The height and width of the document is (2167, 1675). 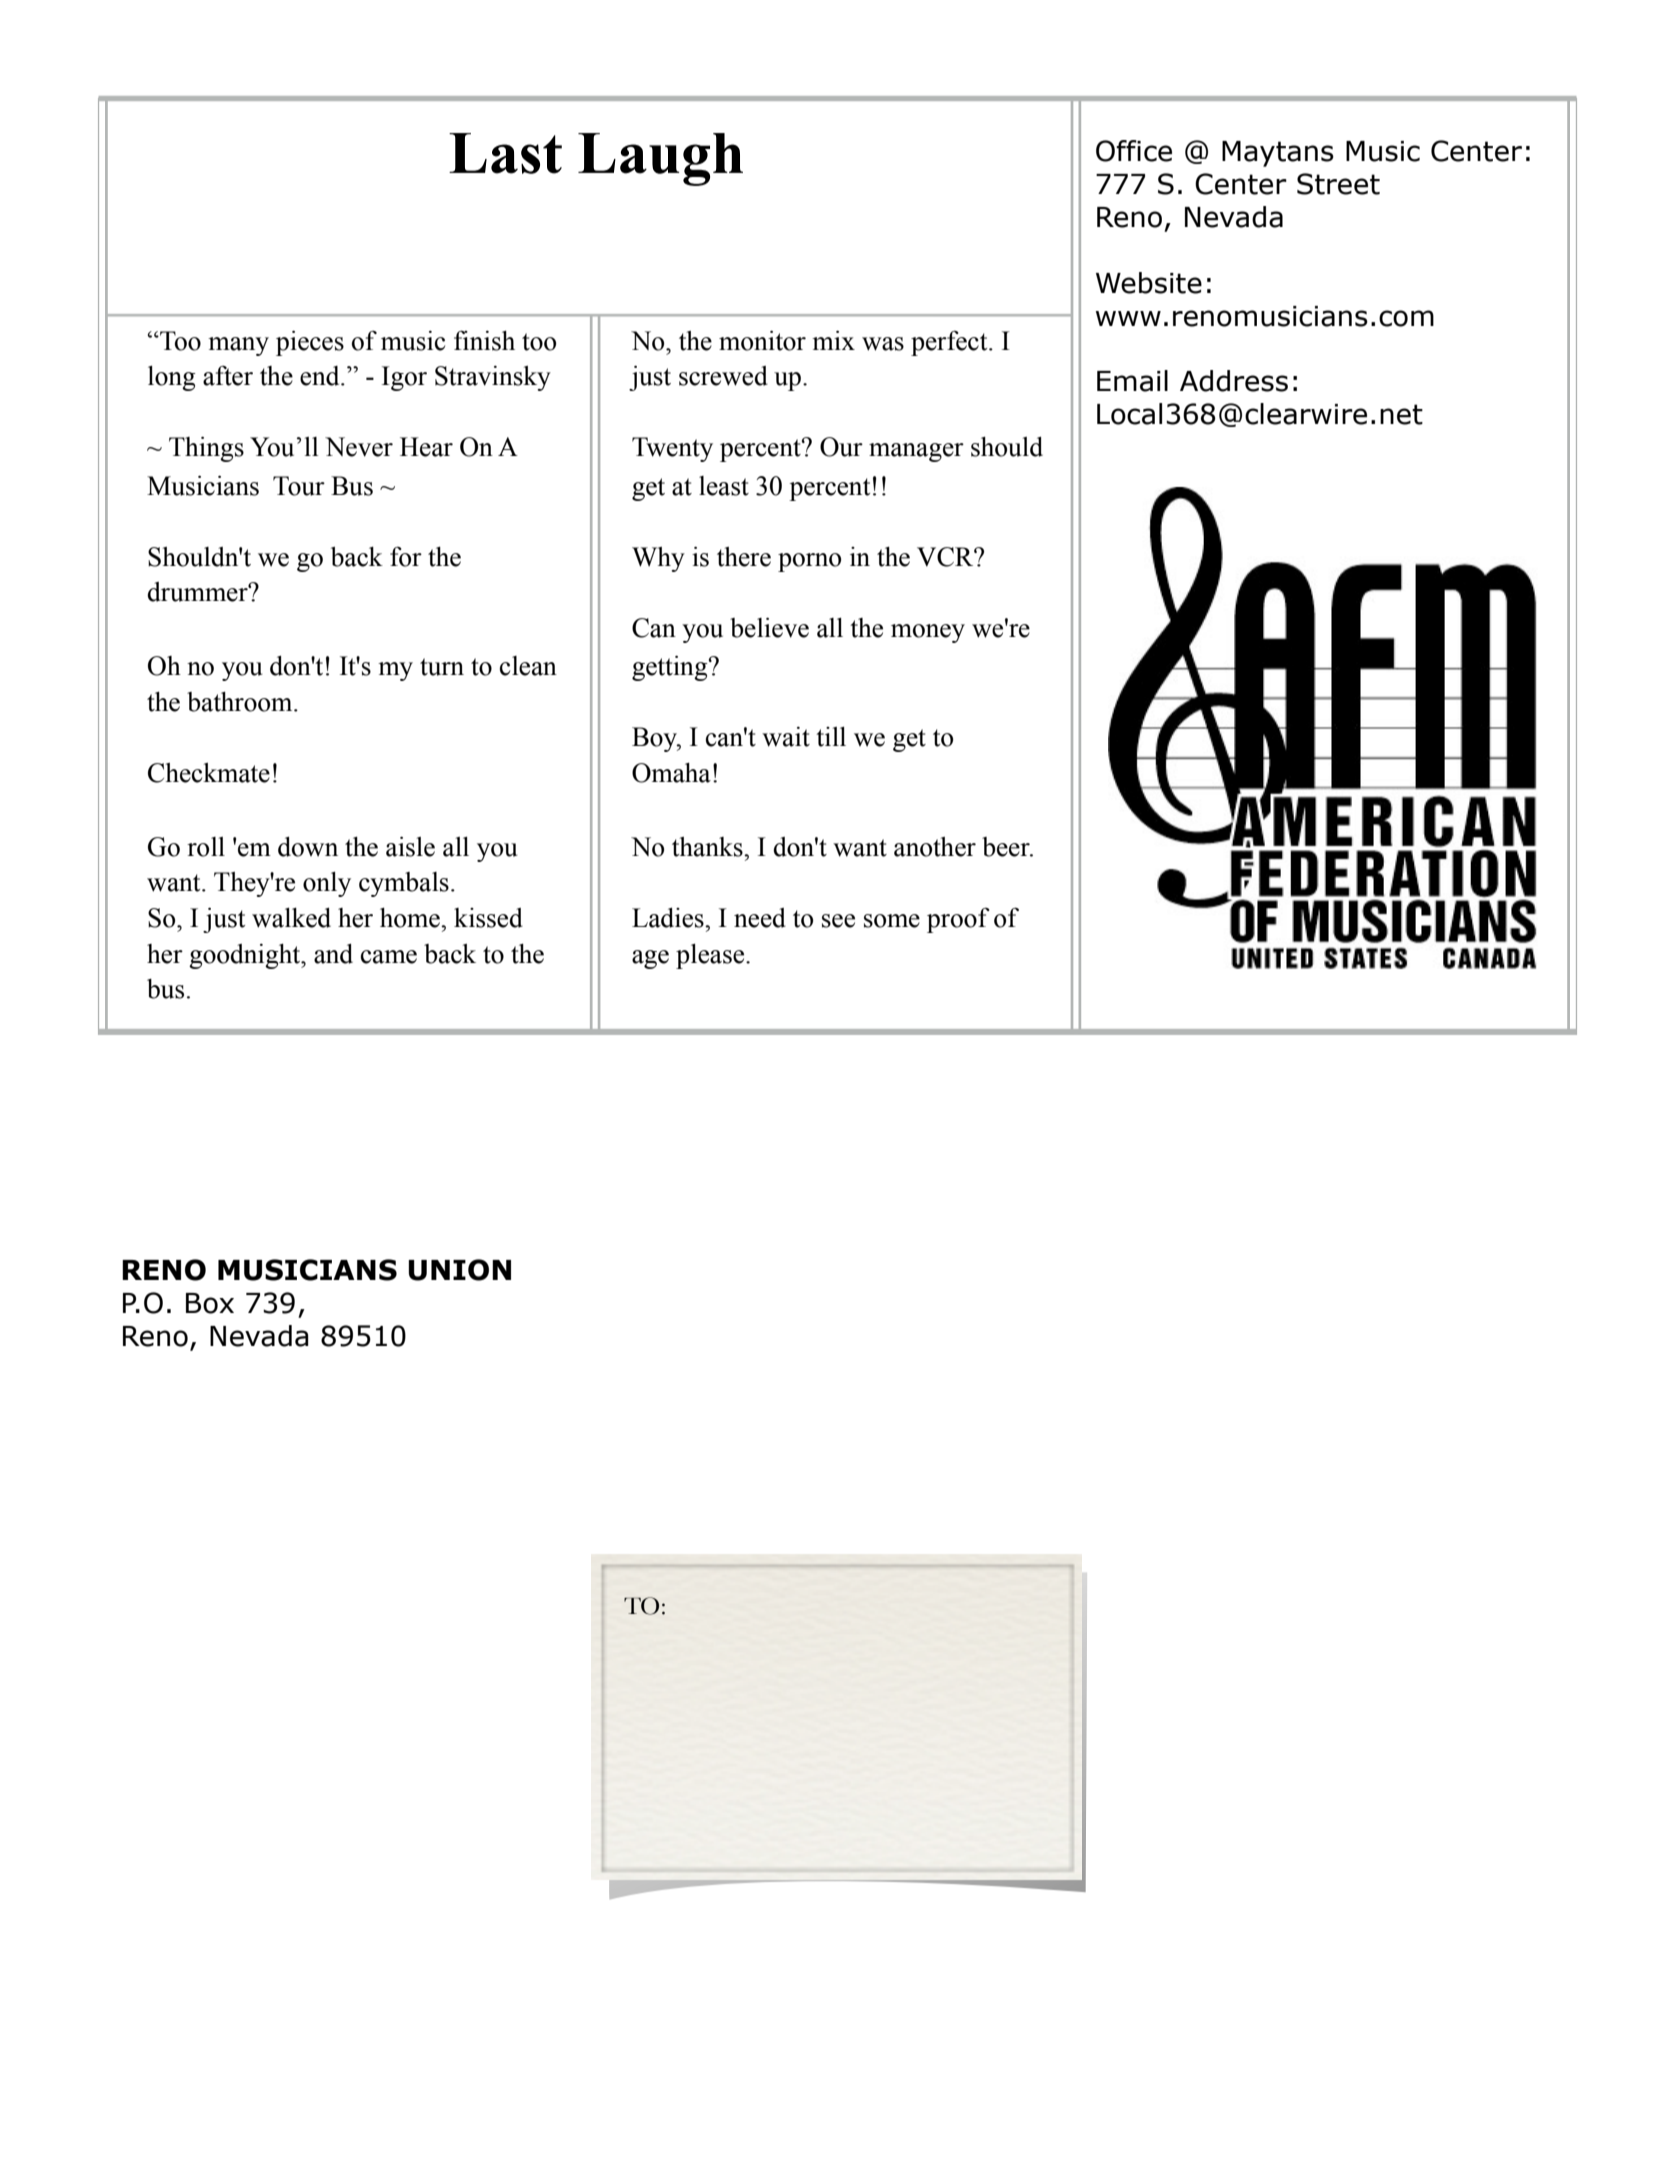 What do you see at coordinates (1234, 381) in the document?
I see `Address` at bounding box center [1234, 381].
